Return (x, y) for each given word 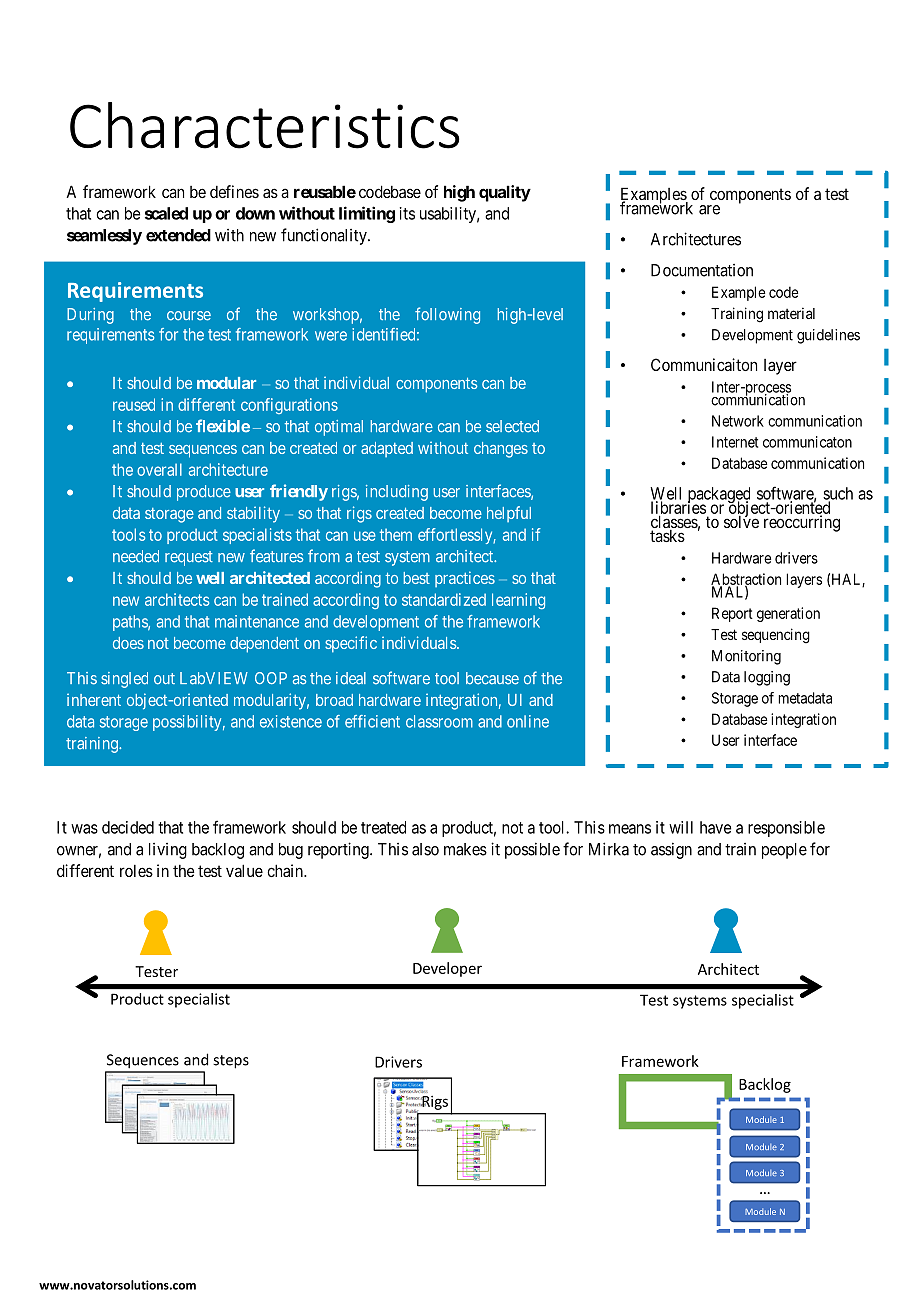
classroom (439, 721)
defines (234, 191)
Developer (447, 969)
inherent (94, 699)
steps (231, 1062)
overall (159, 469)
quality (505, 193)
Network (738, 421)
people (784, 851)
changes (501, 450)
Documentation (702, 270)
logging (767, 678)
